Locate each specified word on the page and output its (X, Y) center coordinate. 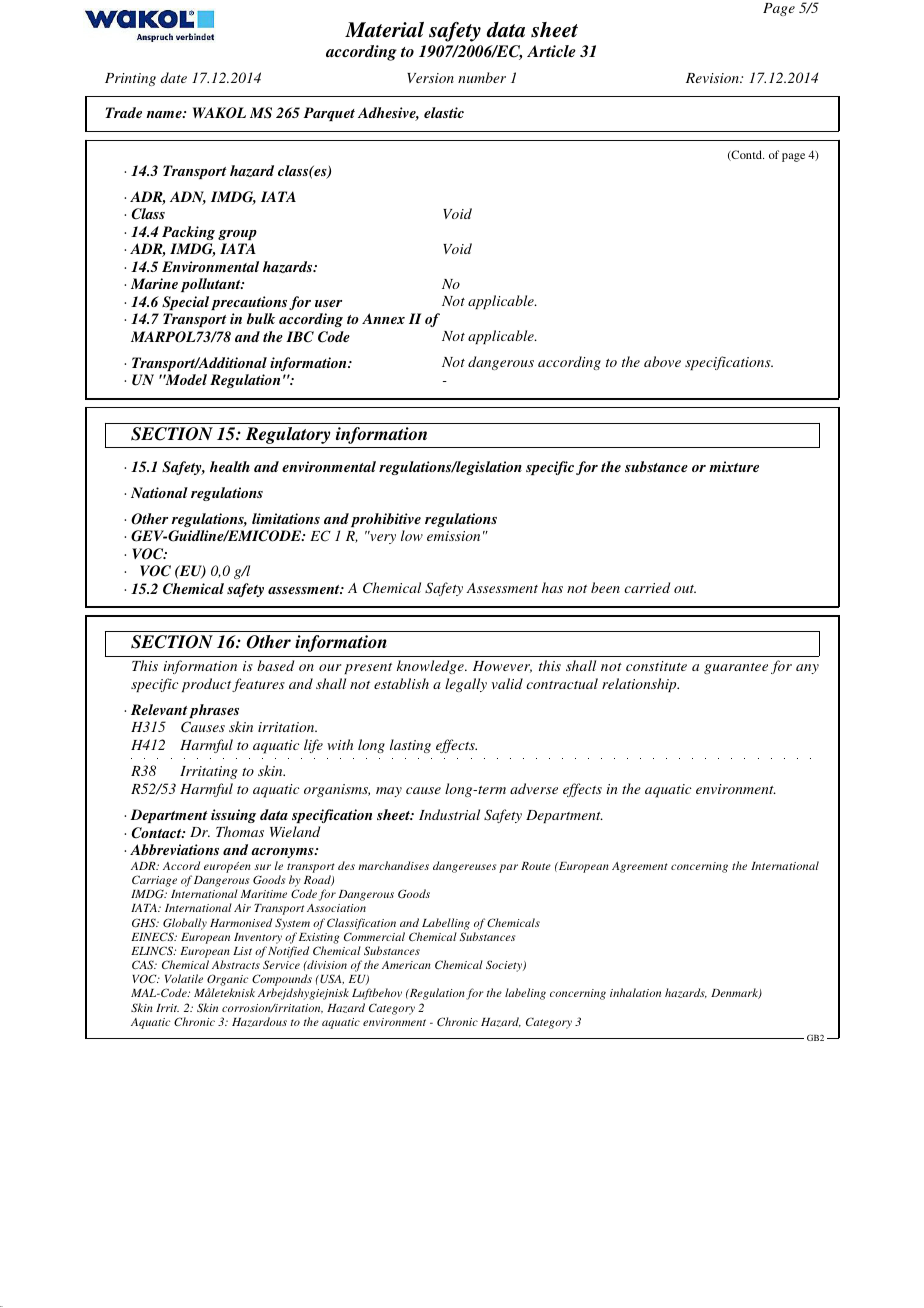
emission (453, 536)
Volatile (184, 978)
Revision (713, 78)
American (406, 965)
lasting (410, 746)
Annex (383, 318)
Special (185, 303)
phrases (214, 711)
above (662, 361)
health (230, 466)
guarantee (736, 668)
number (482, 77)
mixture (734, 466)
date (173, 77)
